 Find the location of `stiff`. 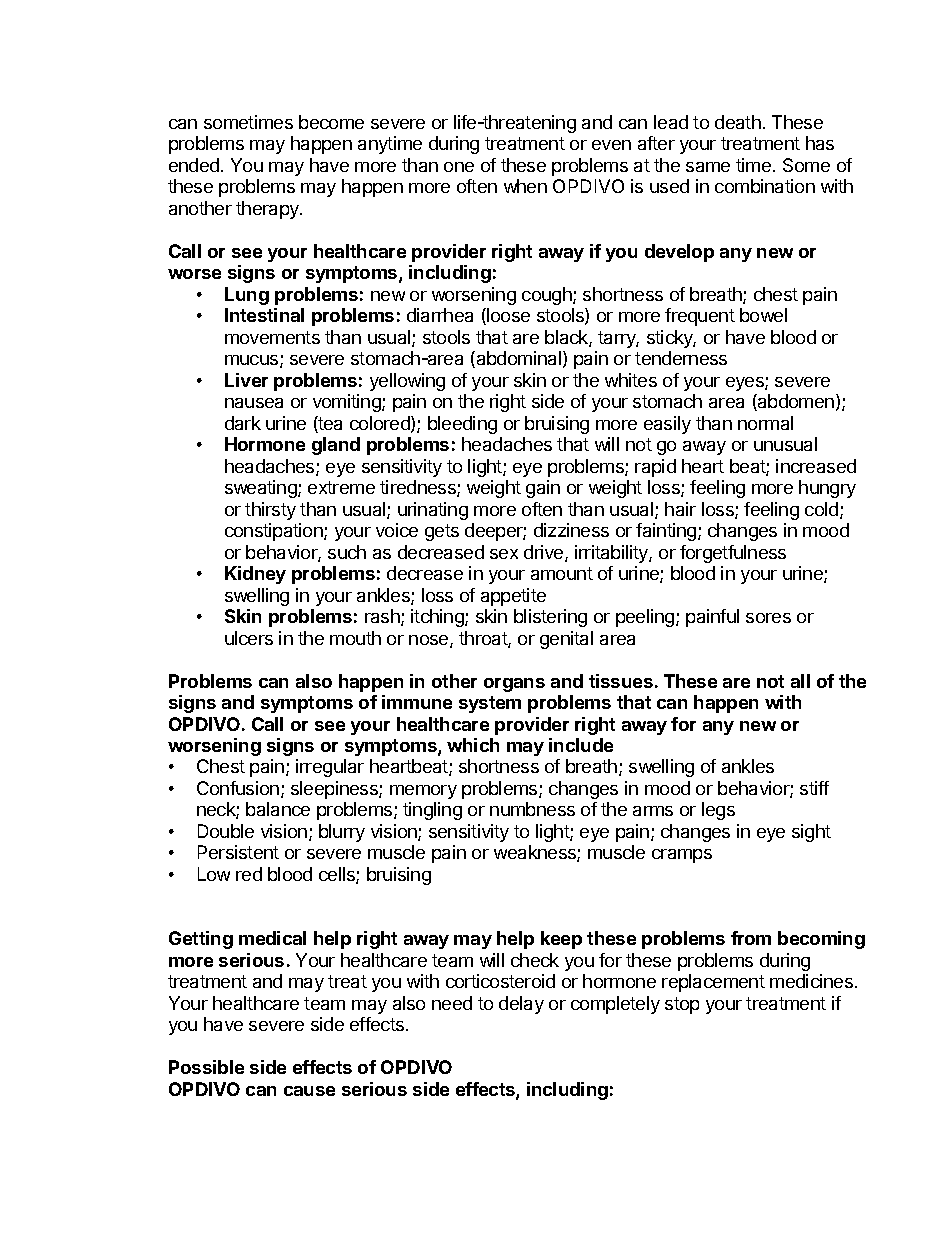

stiff is located at coordinates (814, 788).
